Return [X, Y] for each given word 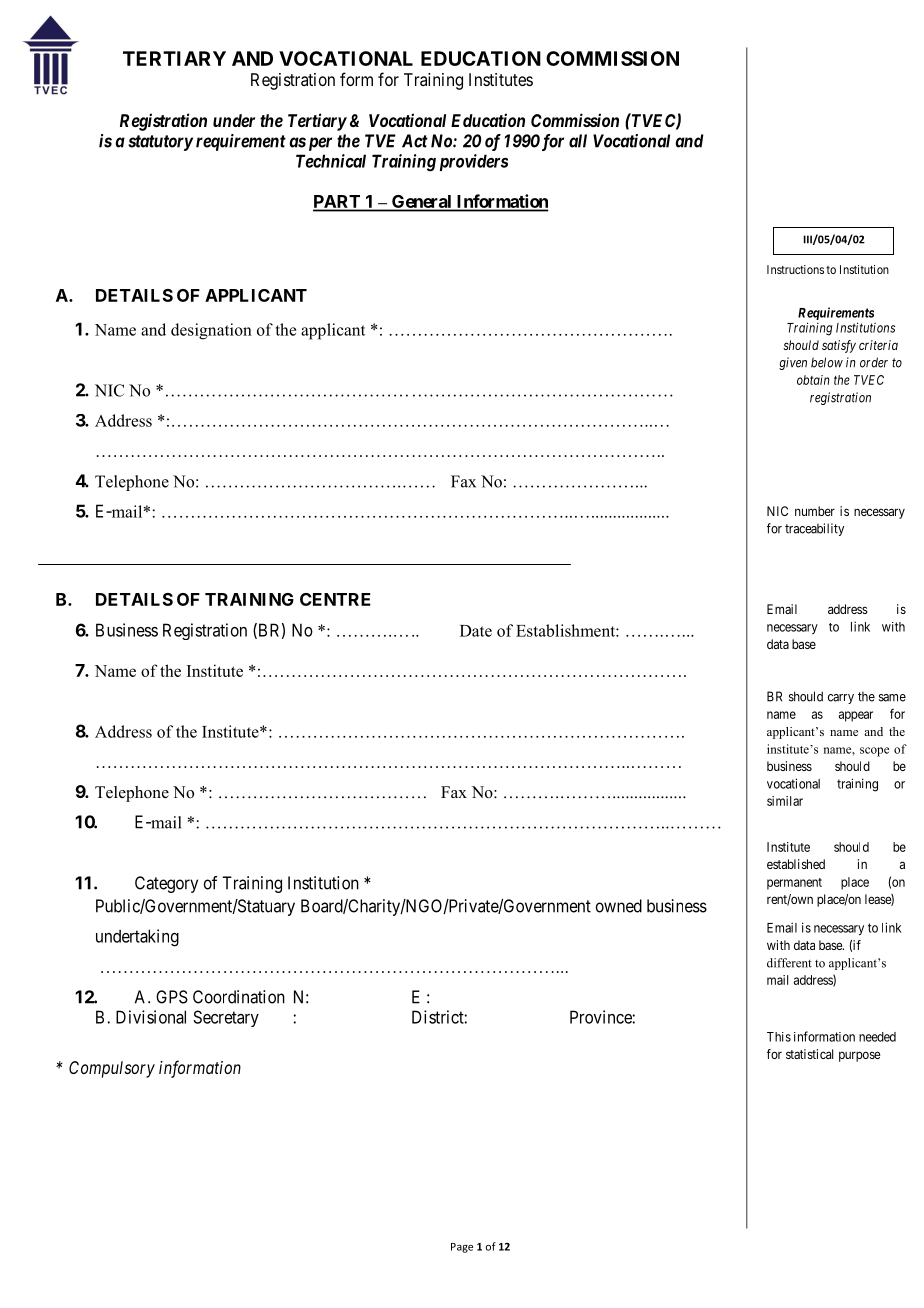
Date [476, 631]
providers [474, 162]
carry [841, 699]
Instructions [795, 269]
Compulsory [112, 1069]
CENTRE [335, 599]
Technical [331, 161]
